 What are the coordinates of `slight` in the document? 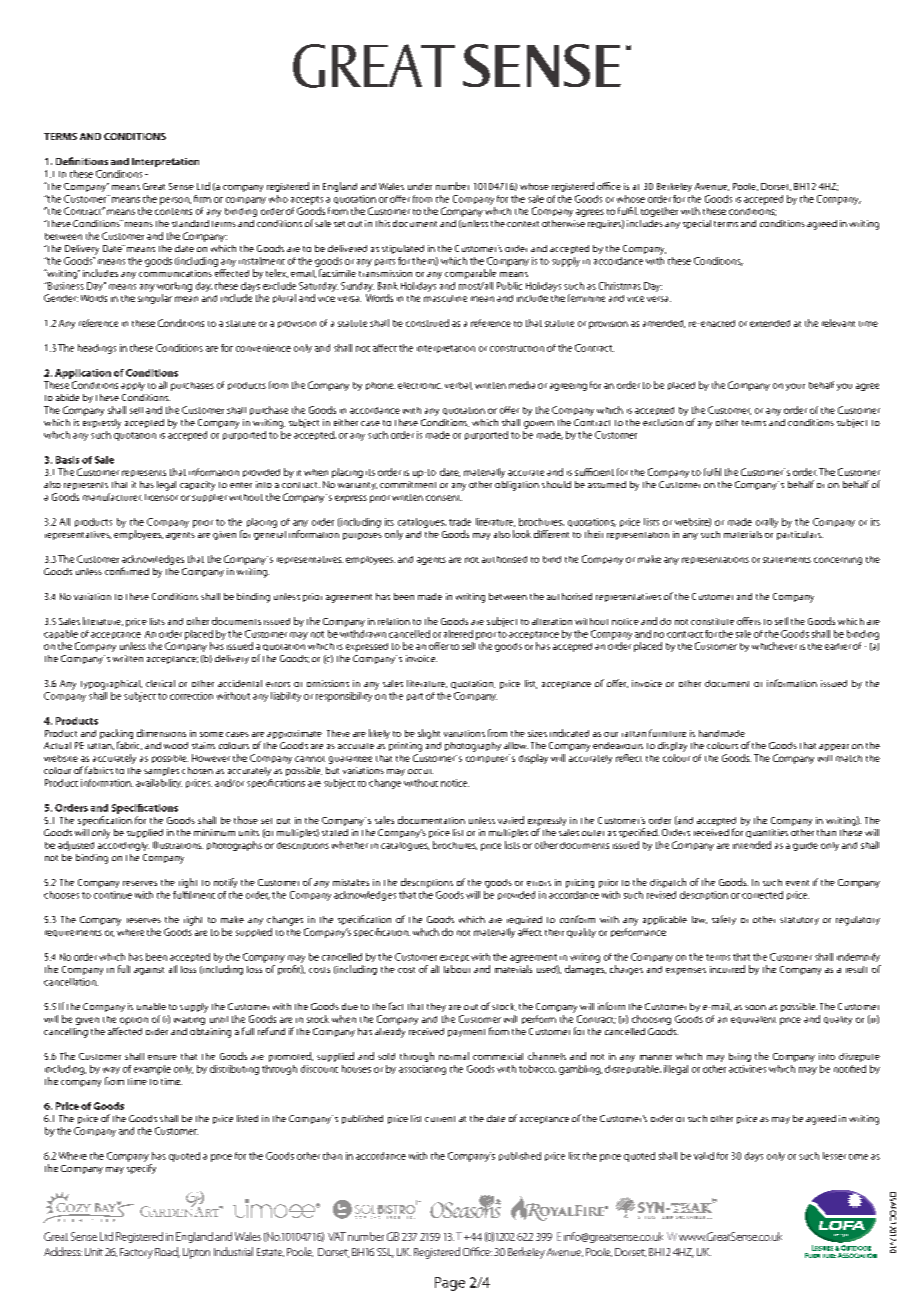 It's located at (429, 734).
